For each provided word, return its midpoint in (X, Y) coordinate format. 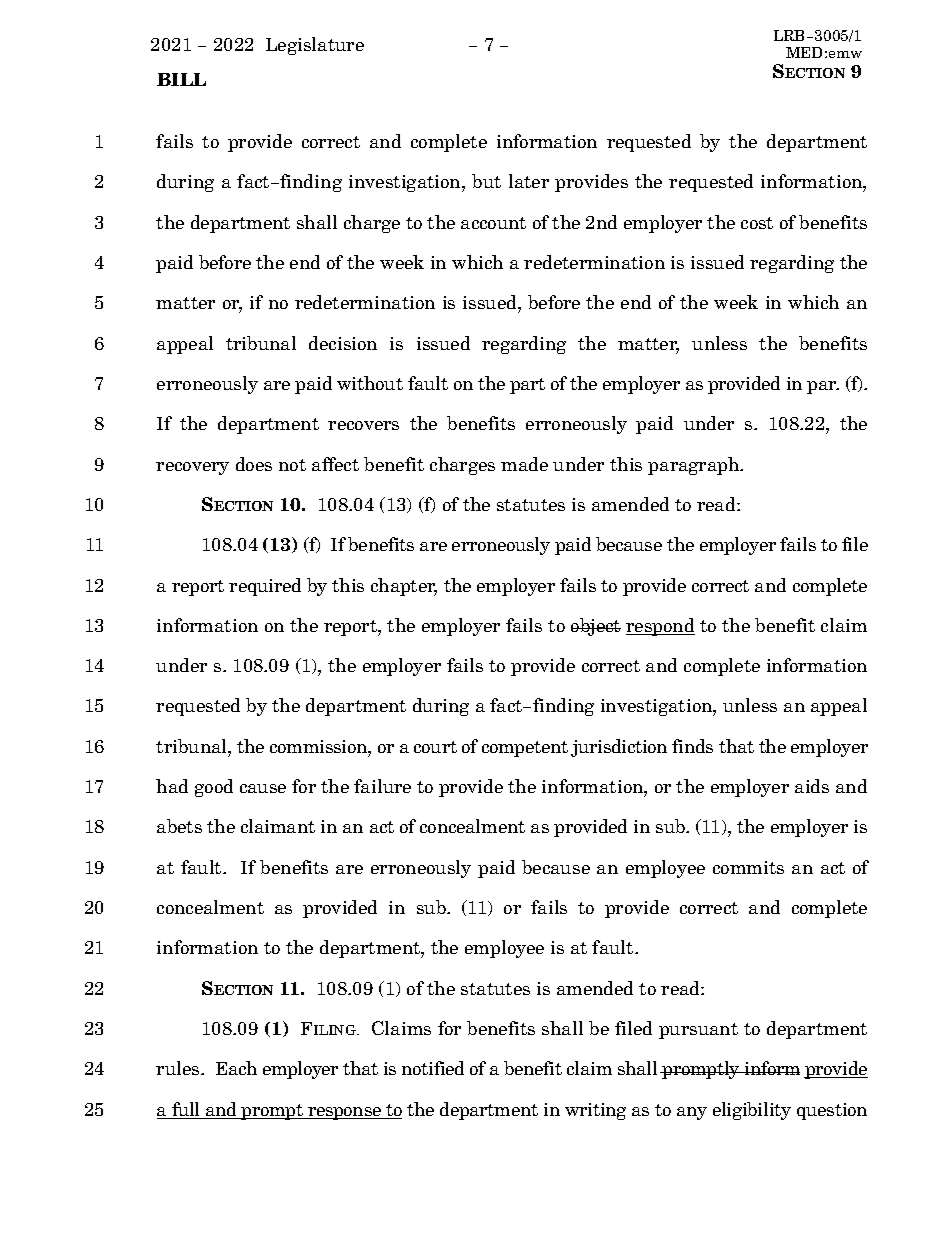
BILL (181, 79)
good (214, 788)
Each (236, 1068)
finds (692, 746)
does (254, 464)
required (265, 587)
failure (382, 786)
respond (660, 627)
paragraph (695, 466)
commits (748, 867)
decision (343, 343)
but (486, 181)
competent (525, 749)
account (493, 223)
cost (757, 223)
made (524, 464)
